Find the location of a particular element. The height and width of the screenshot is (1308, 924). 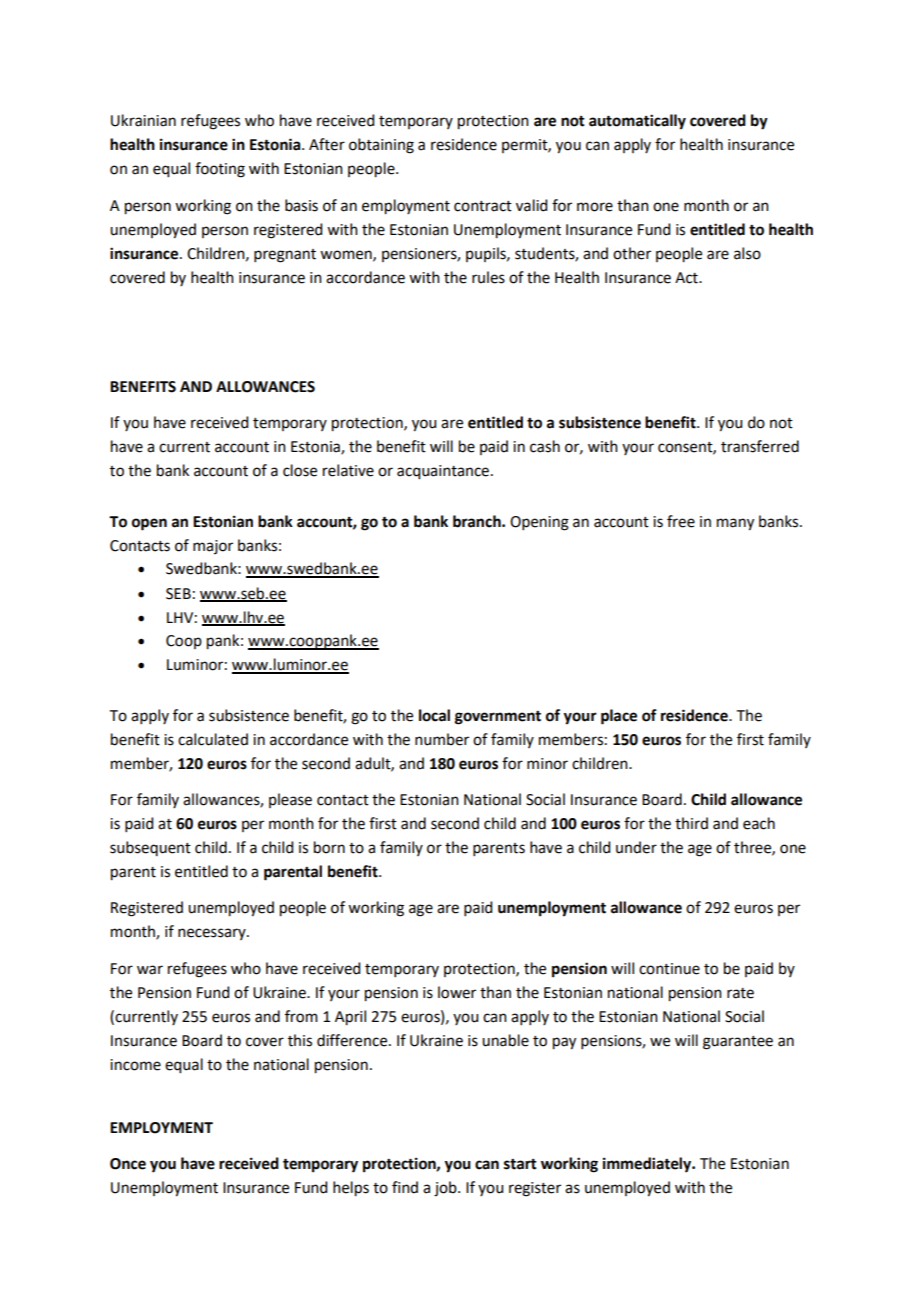

free is located at coordinates (681, 521).
